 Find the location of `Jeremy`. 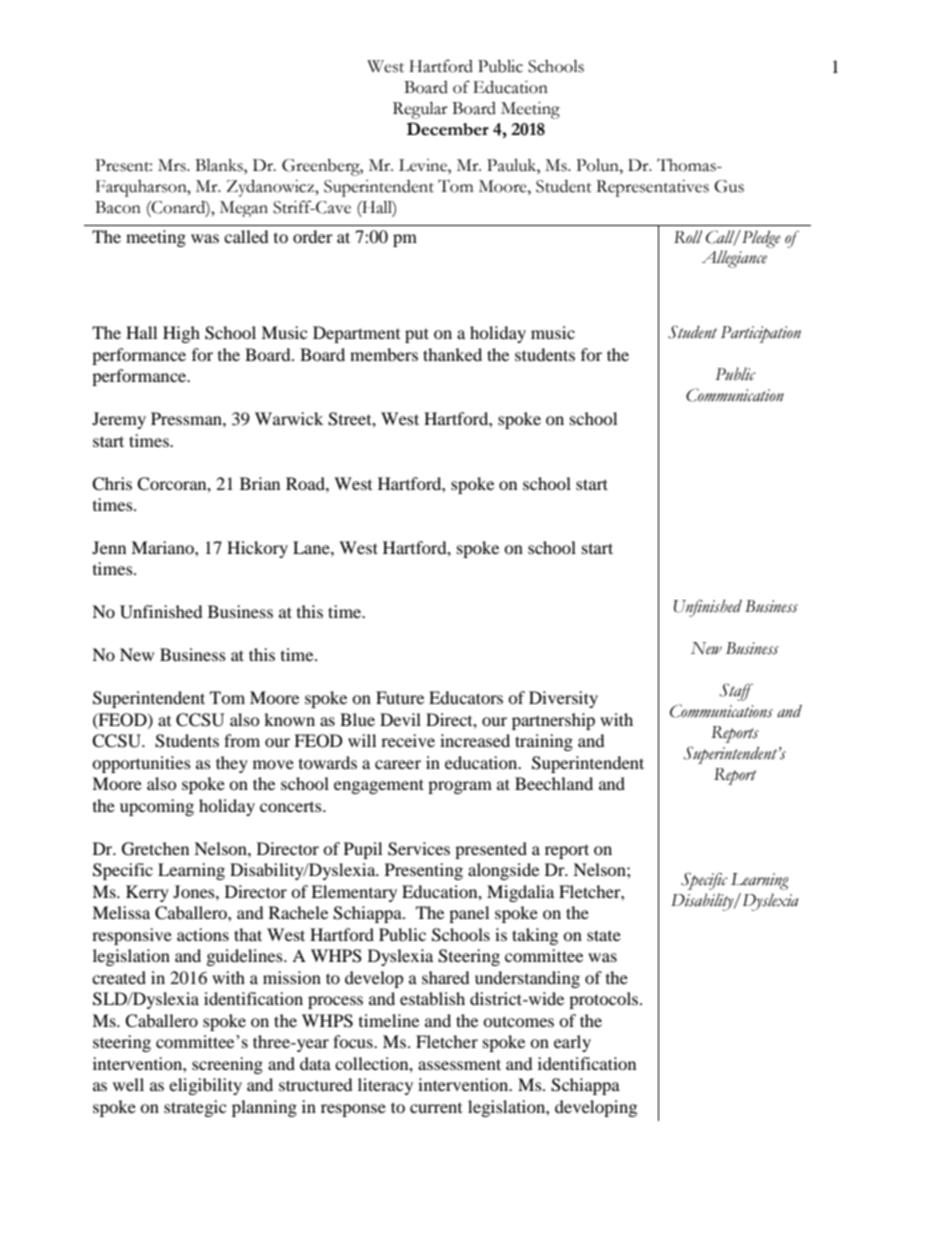

Jeremy is located at coordinates (119, 420).
